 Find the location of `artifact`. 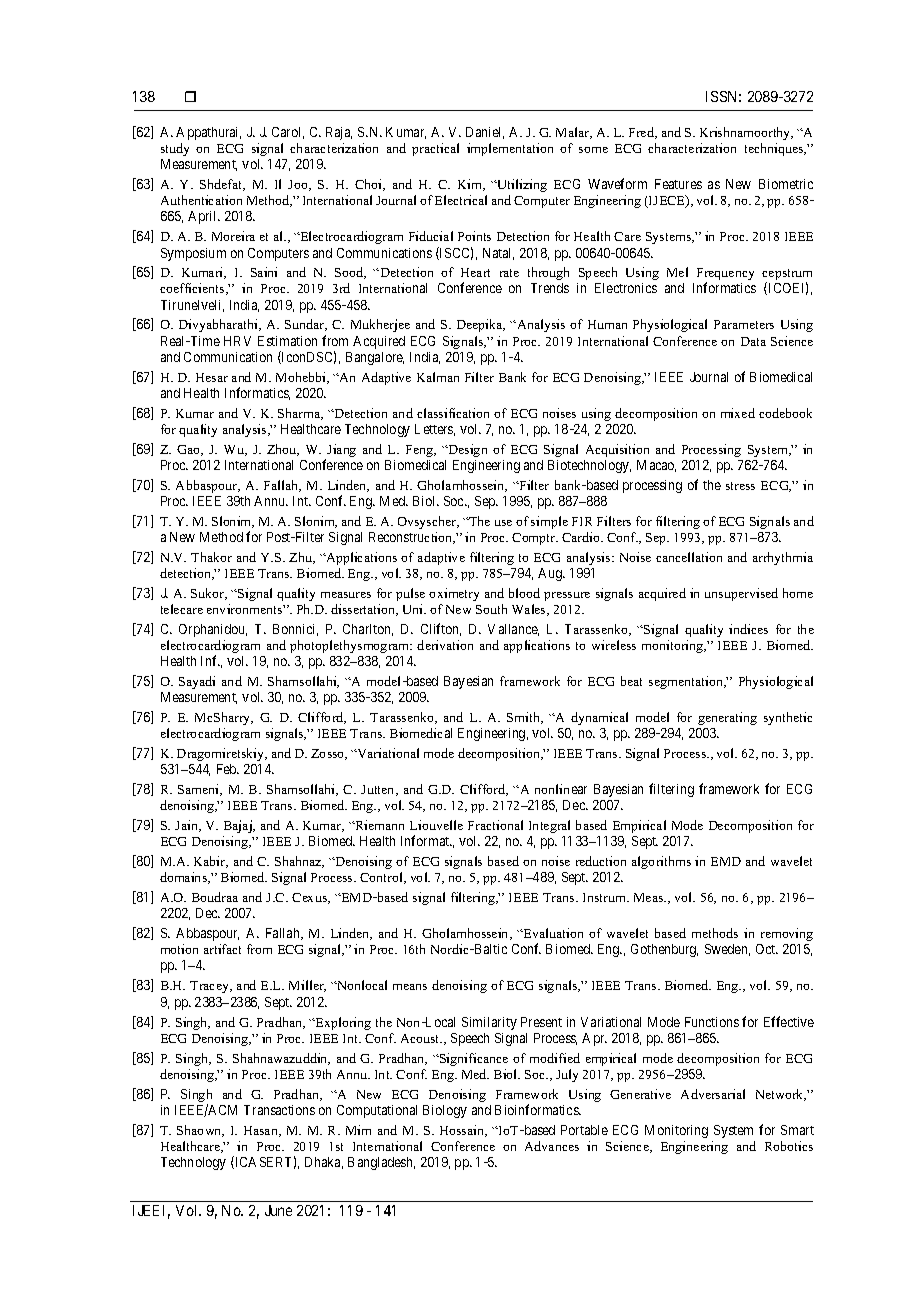

artifact is located at coordinates (222, 949).
